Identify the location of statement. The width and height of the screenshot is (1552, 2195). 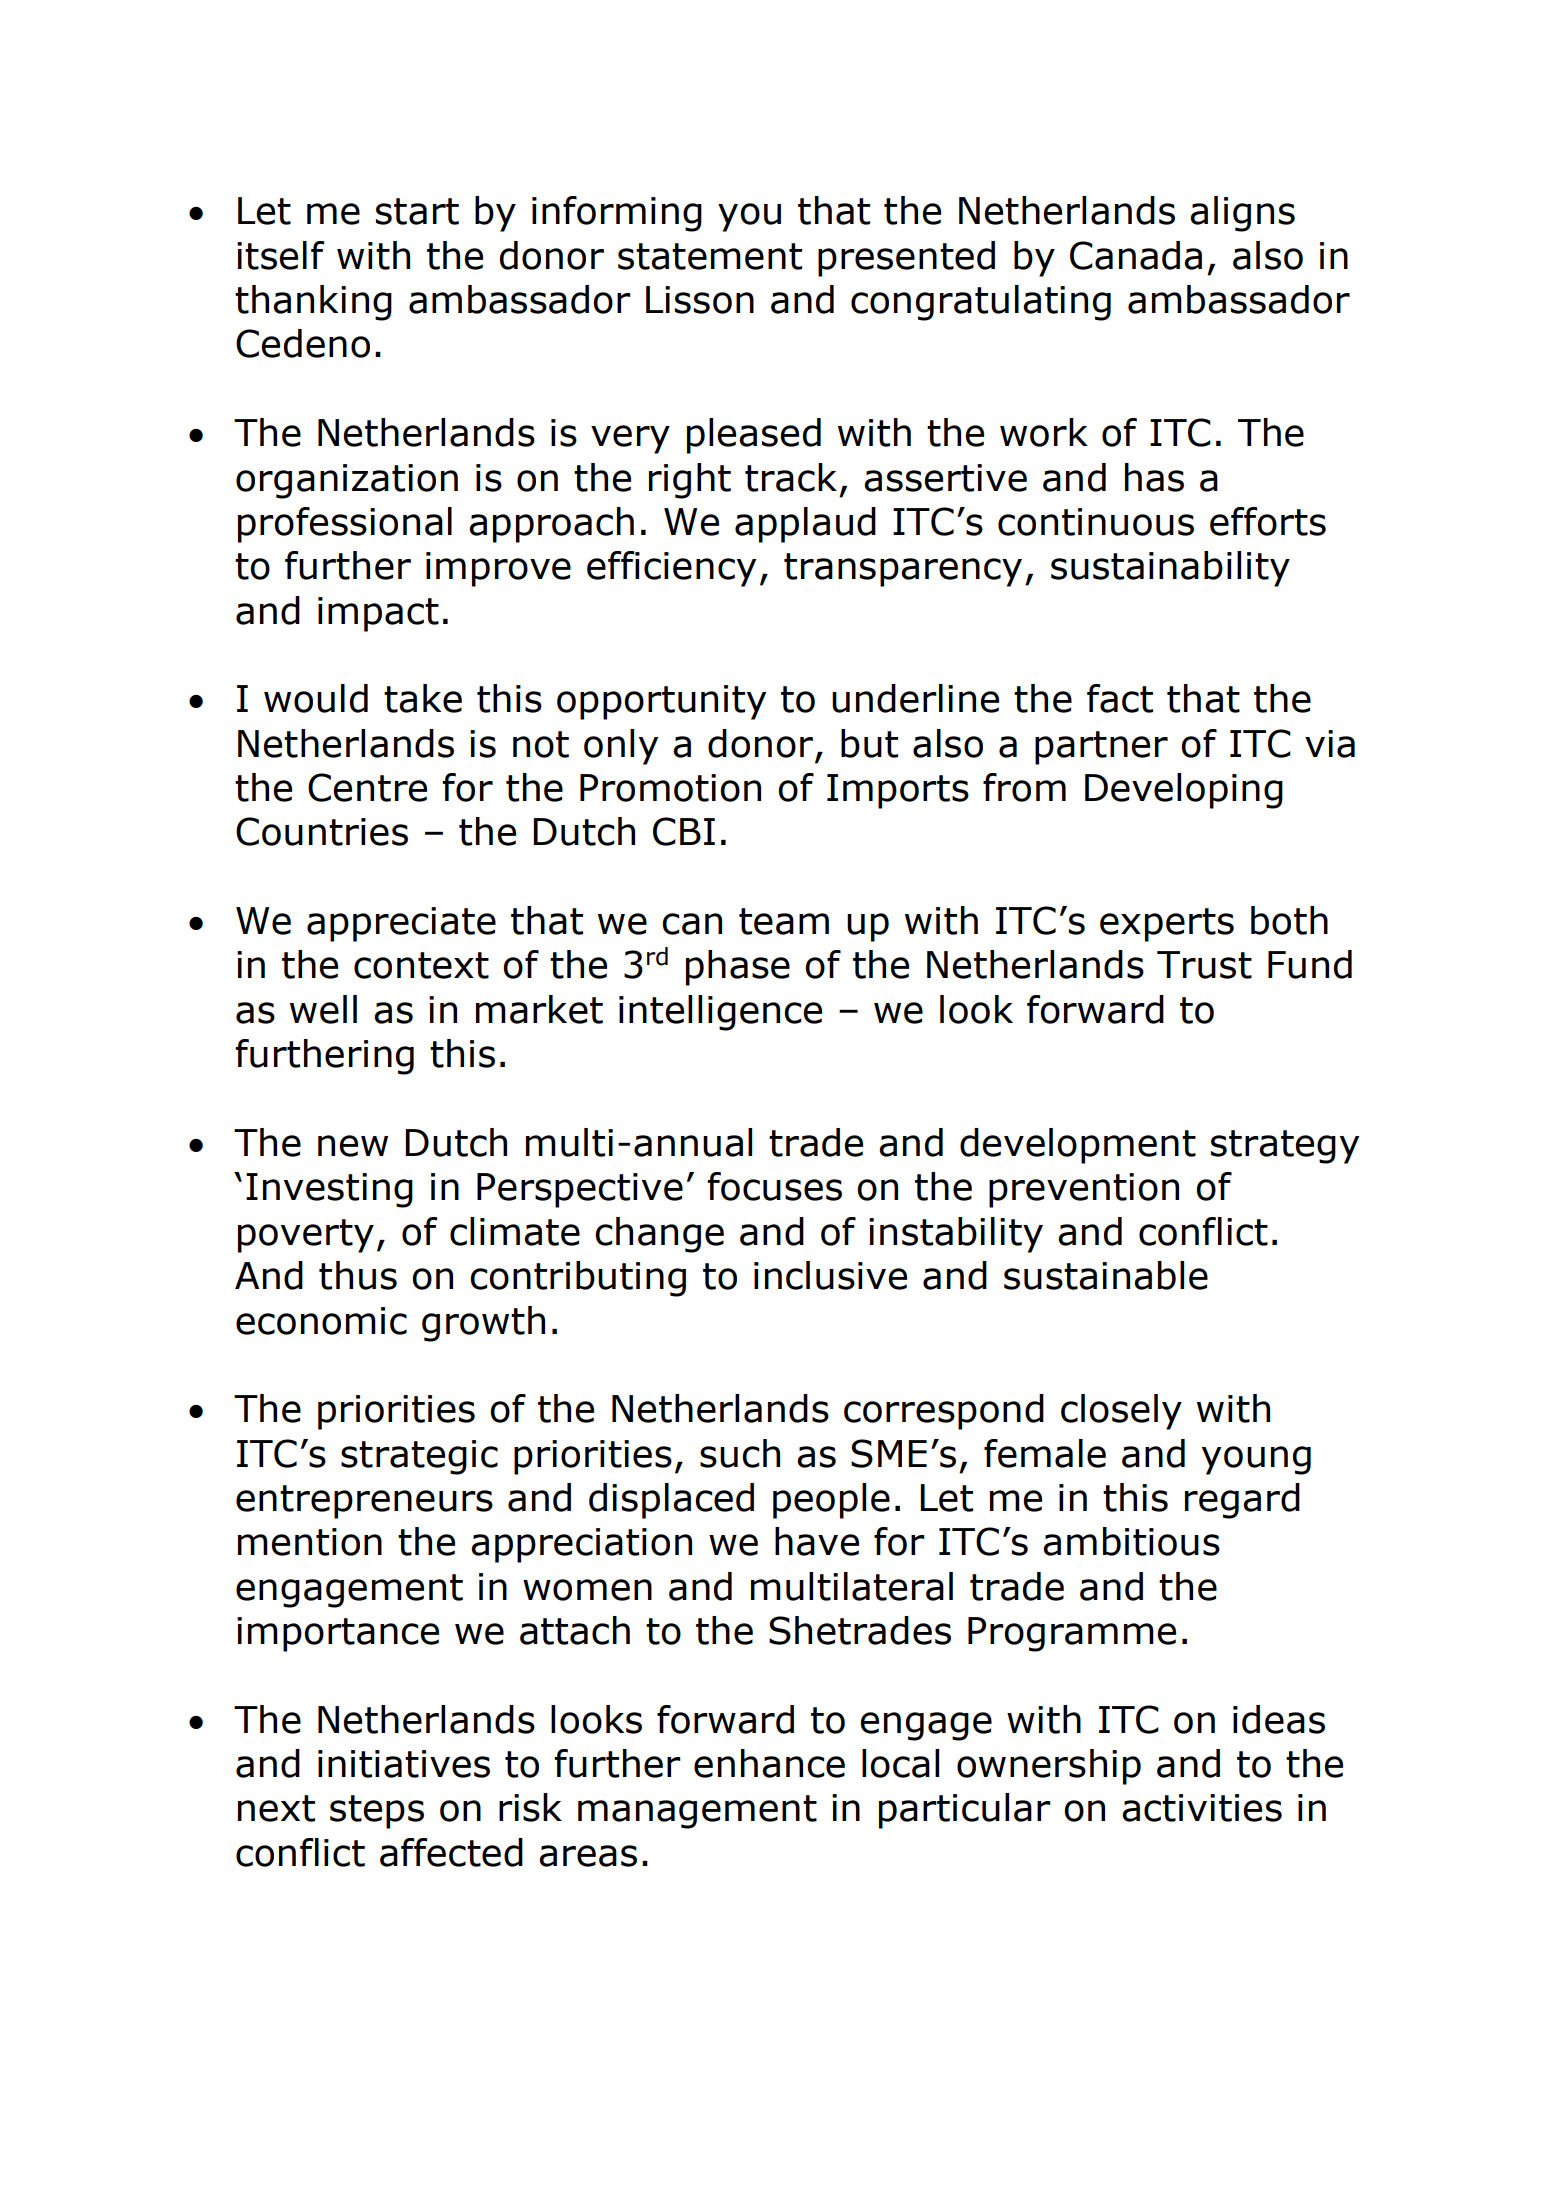
(710, 256).
